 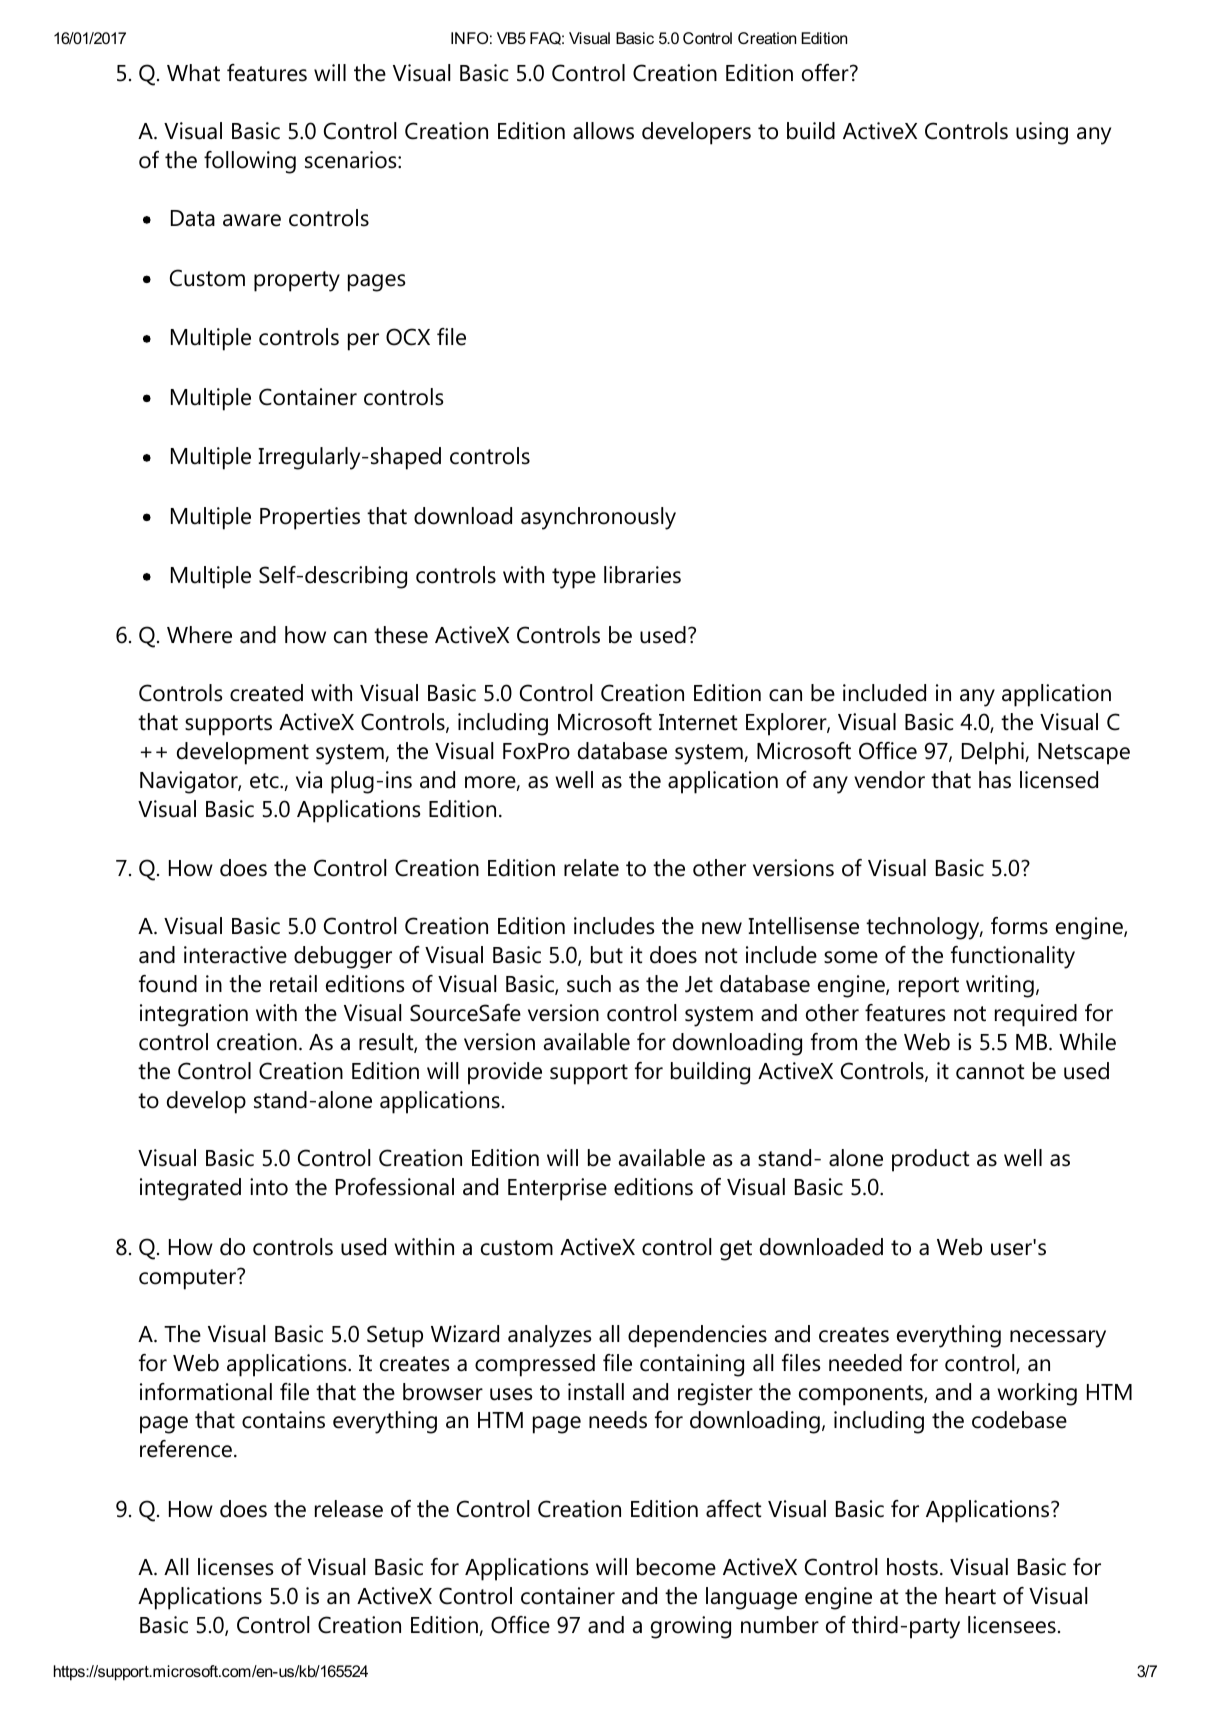 I want to click on Delphi, so click(x=994, y=753).
